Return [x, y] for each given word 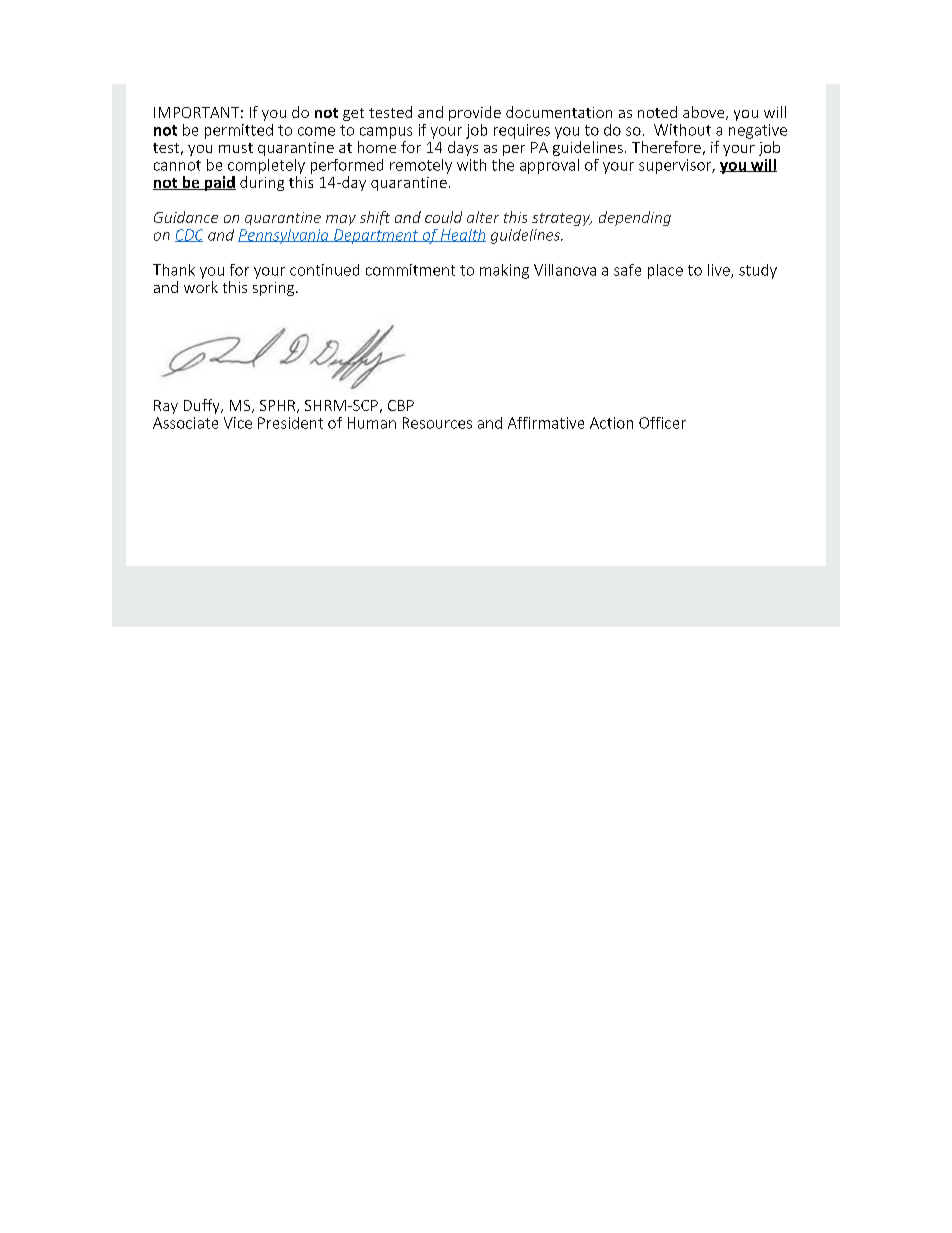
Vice [238, 423]
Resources [437, 423]
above [705, 113]
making [504, 271]
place [665, 271]
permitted [239, 131]
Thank [174, 270]
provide [475, 113]
